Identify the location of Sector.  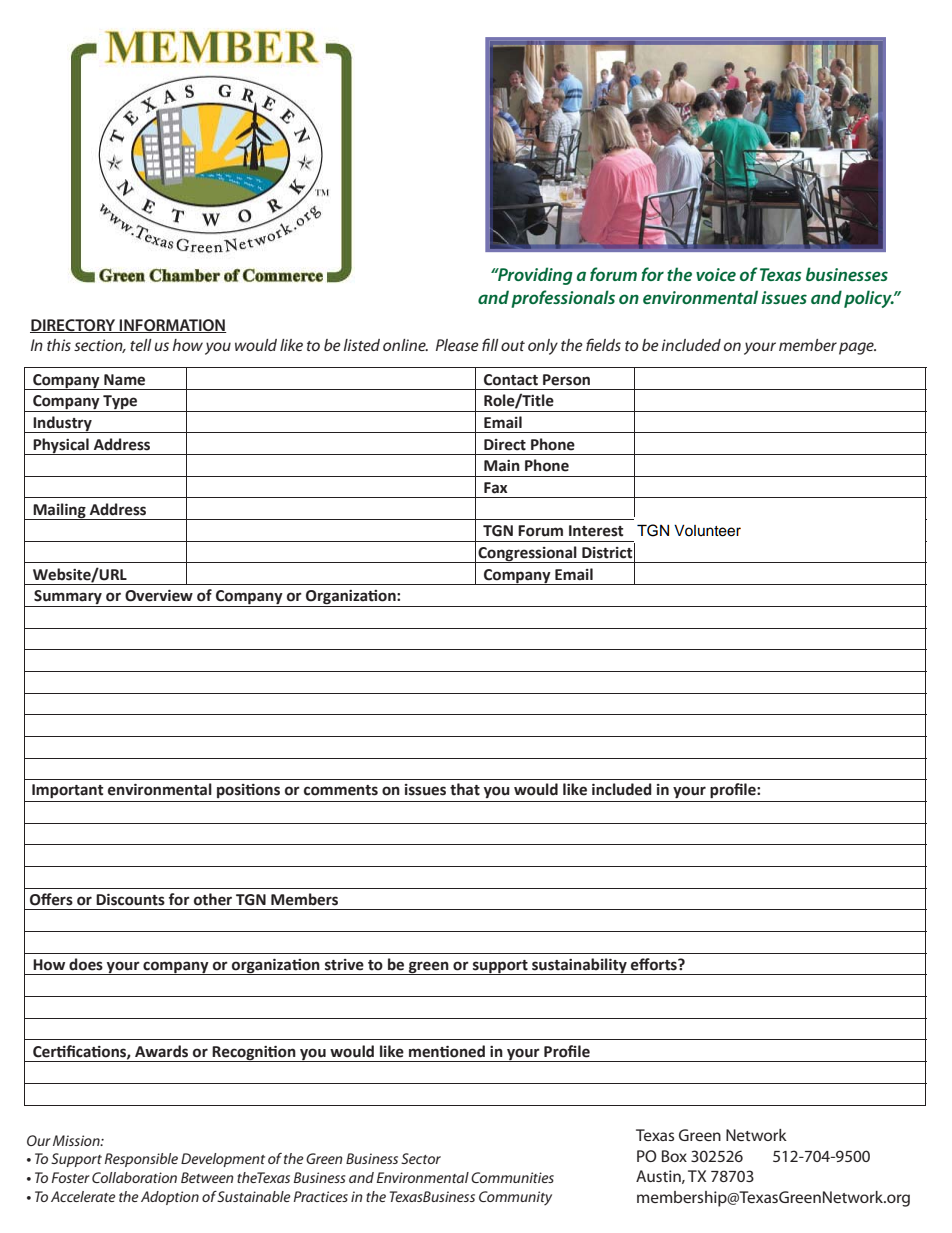
(421, 1158).
